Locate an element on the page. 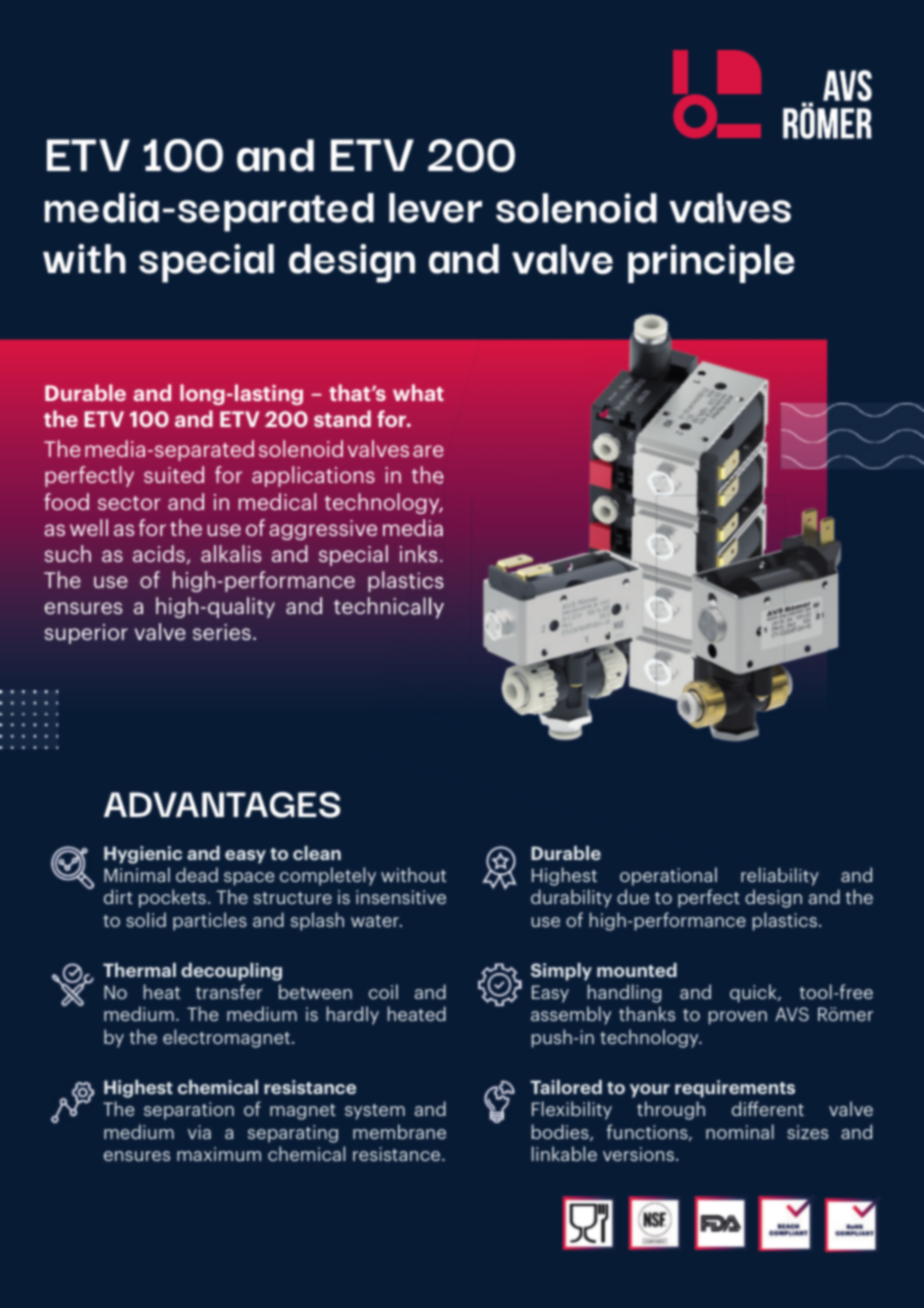 Image resolution: width=924 pixels, height=1308 pixels. due is located at coordinates (633, 896).
